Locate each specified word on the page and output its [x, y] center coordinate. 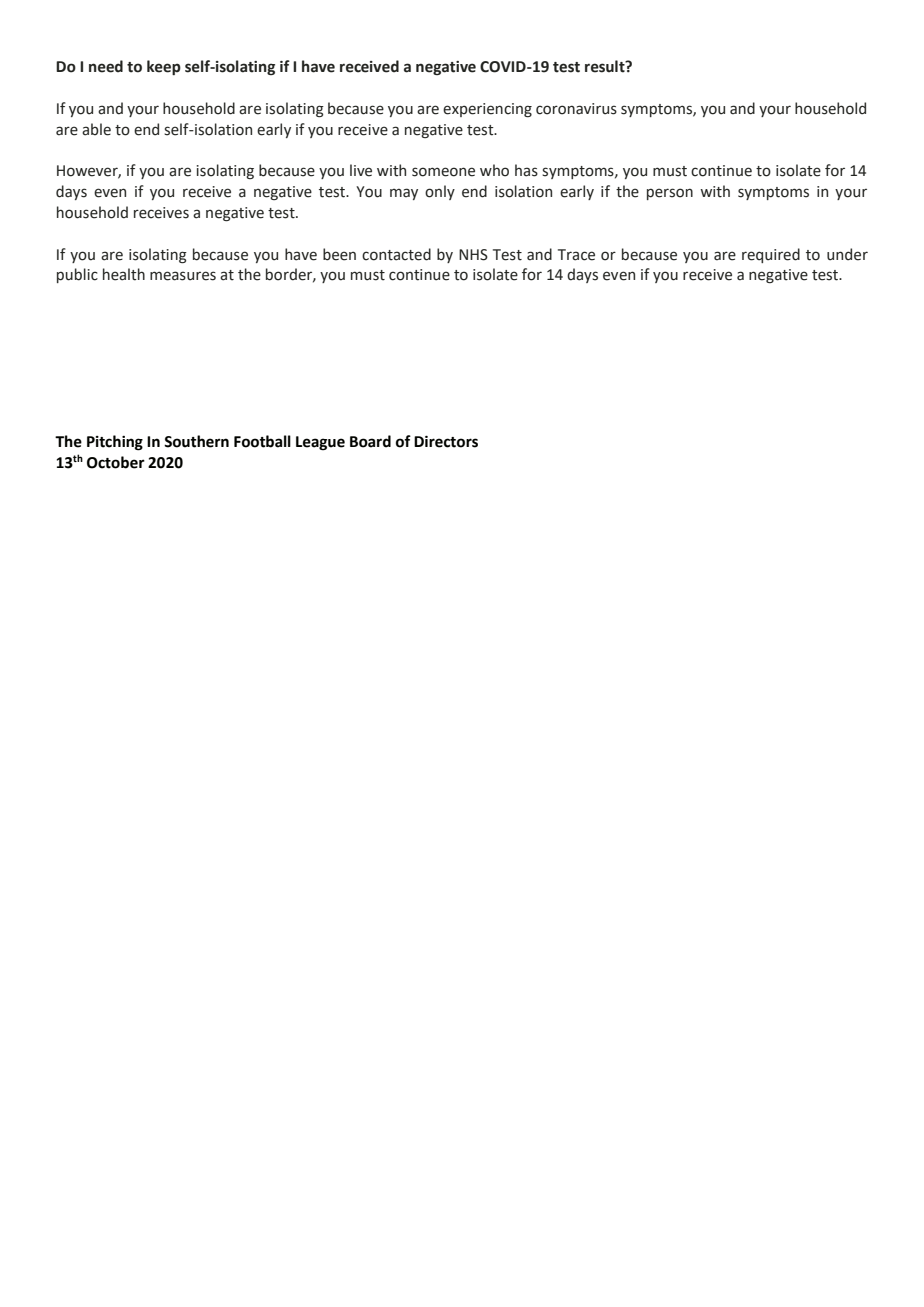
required [771, 255]
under [847, 254]
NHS [473, 255]
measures [183, 276]
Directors [446, 441]
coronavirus [576, 109]
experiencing [487, 110]
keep [164, 67]
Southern [196, 441]
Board [370, 441]
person [670, 194]
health [124, 274]
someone [443, 172]
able [96, 129]
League [320, 443]
